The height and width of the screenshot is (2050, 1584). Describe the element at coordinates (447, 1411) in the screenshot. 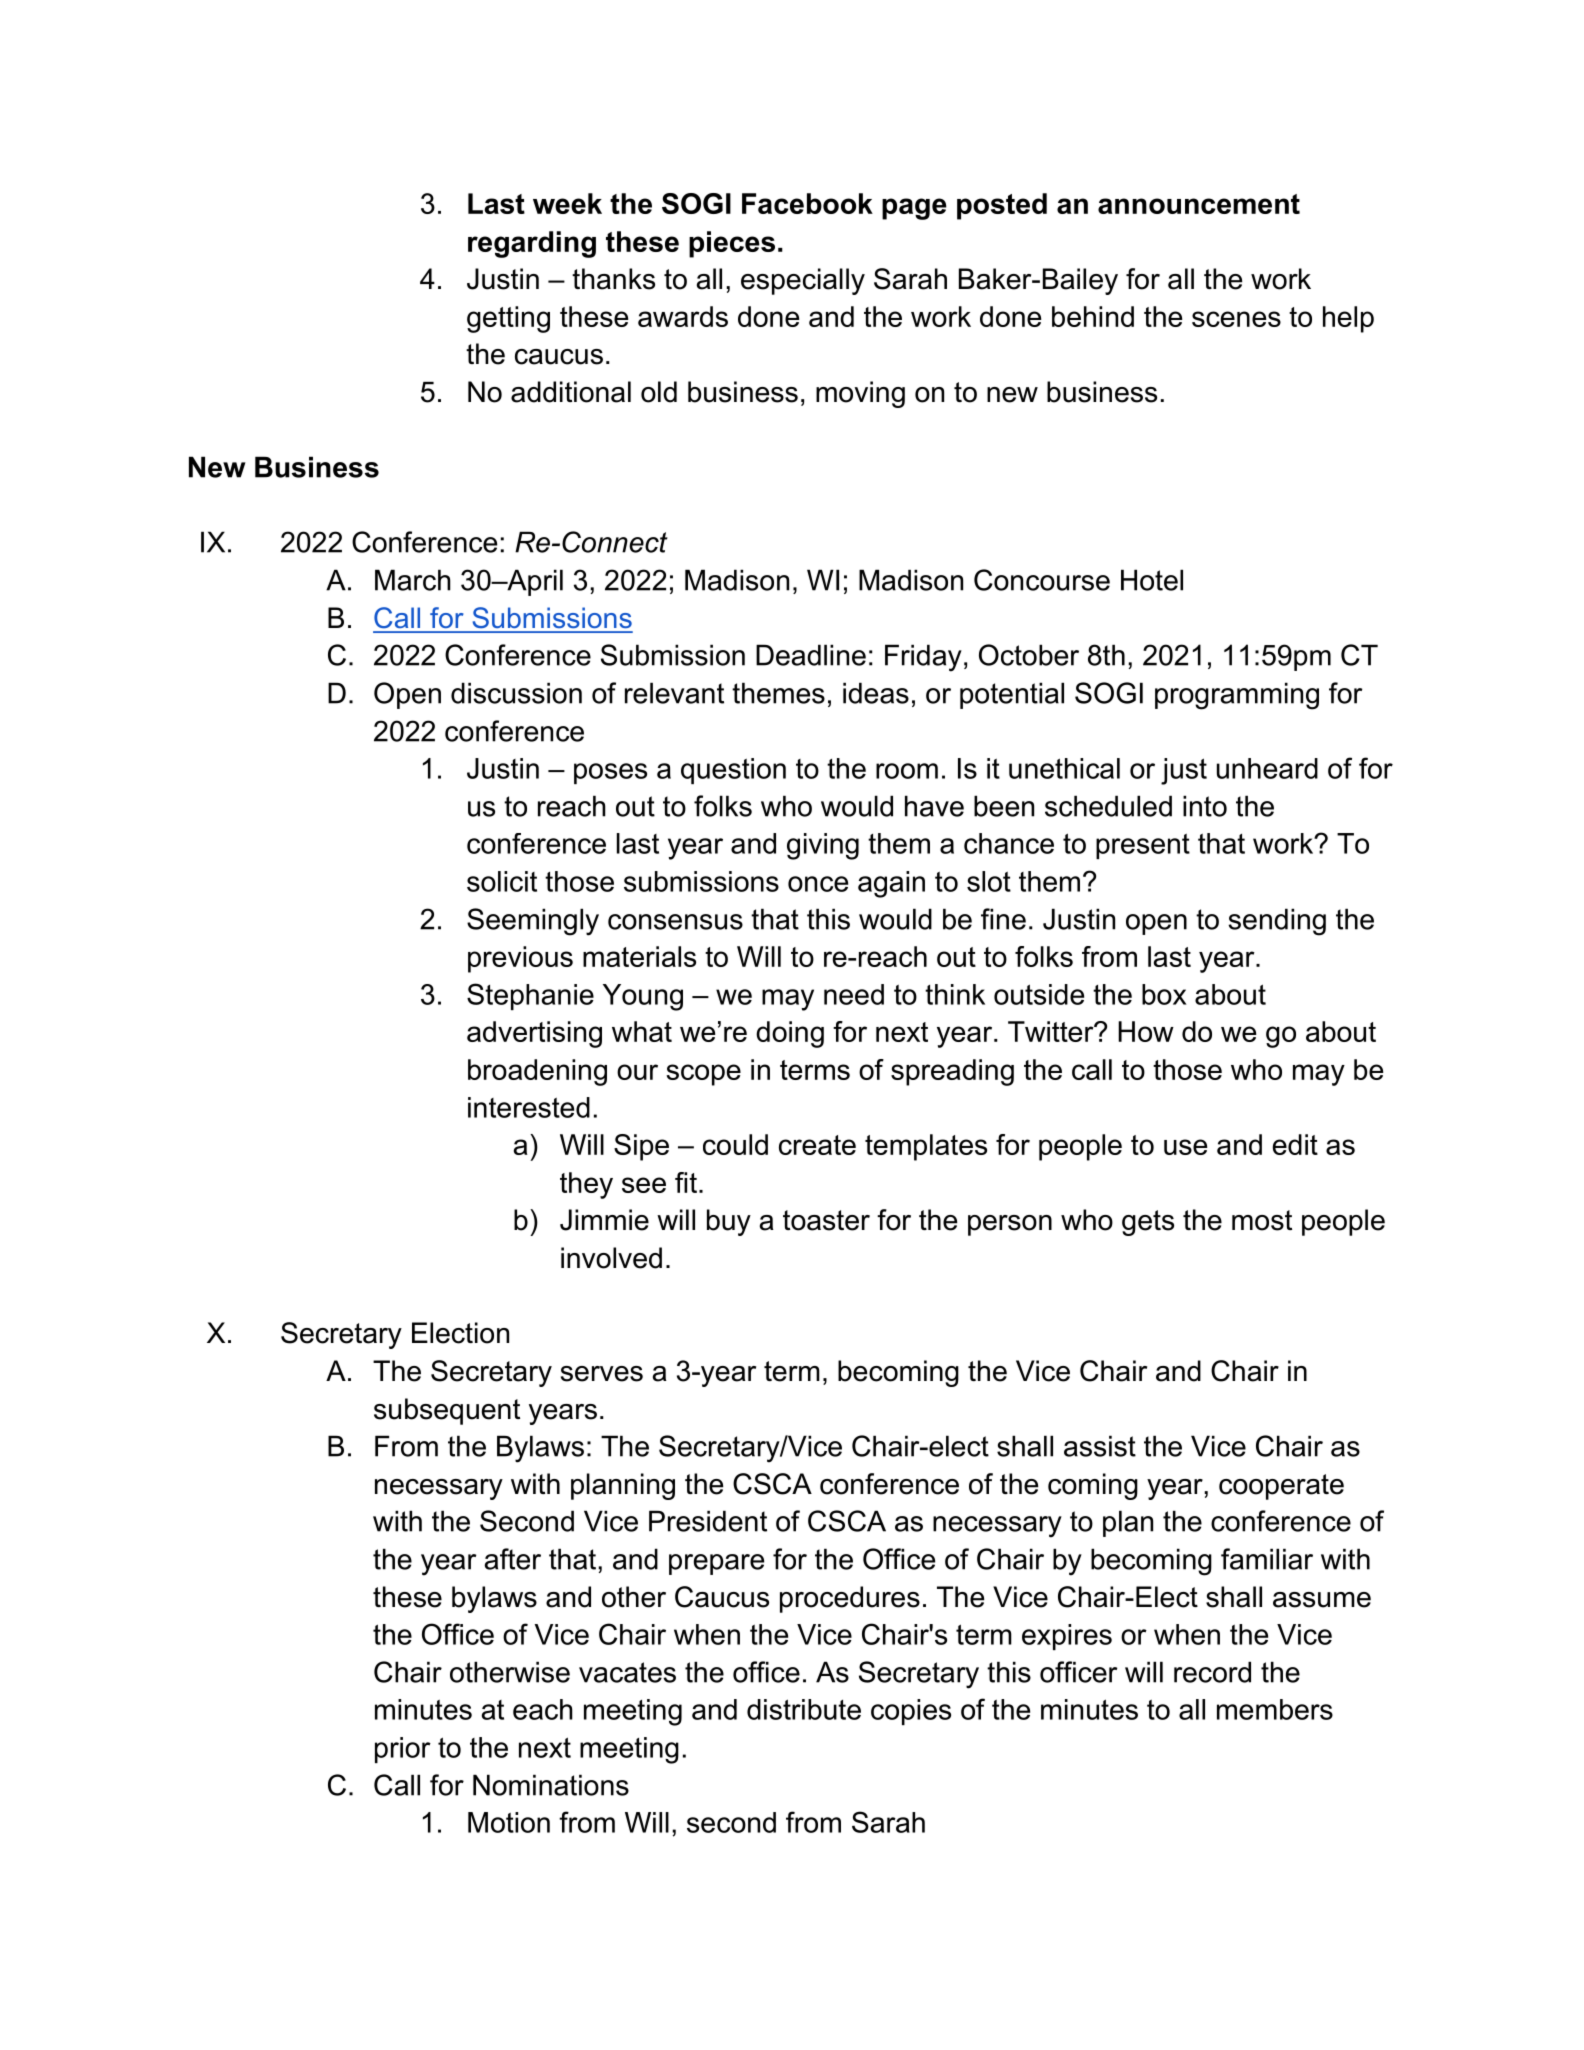

I see `subsequent` at that location.
